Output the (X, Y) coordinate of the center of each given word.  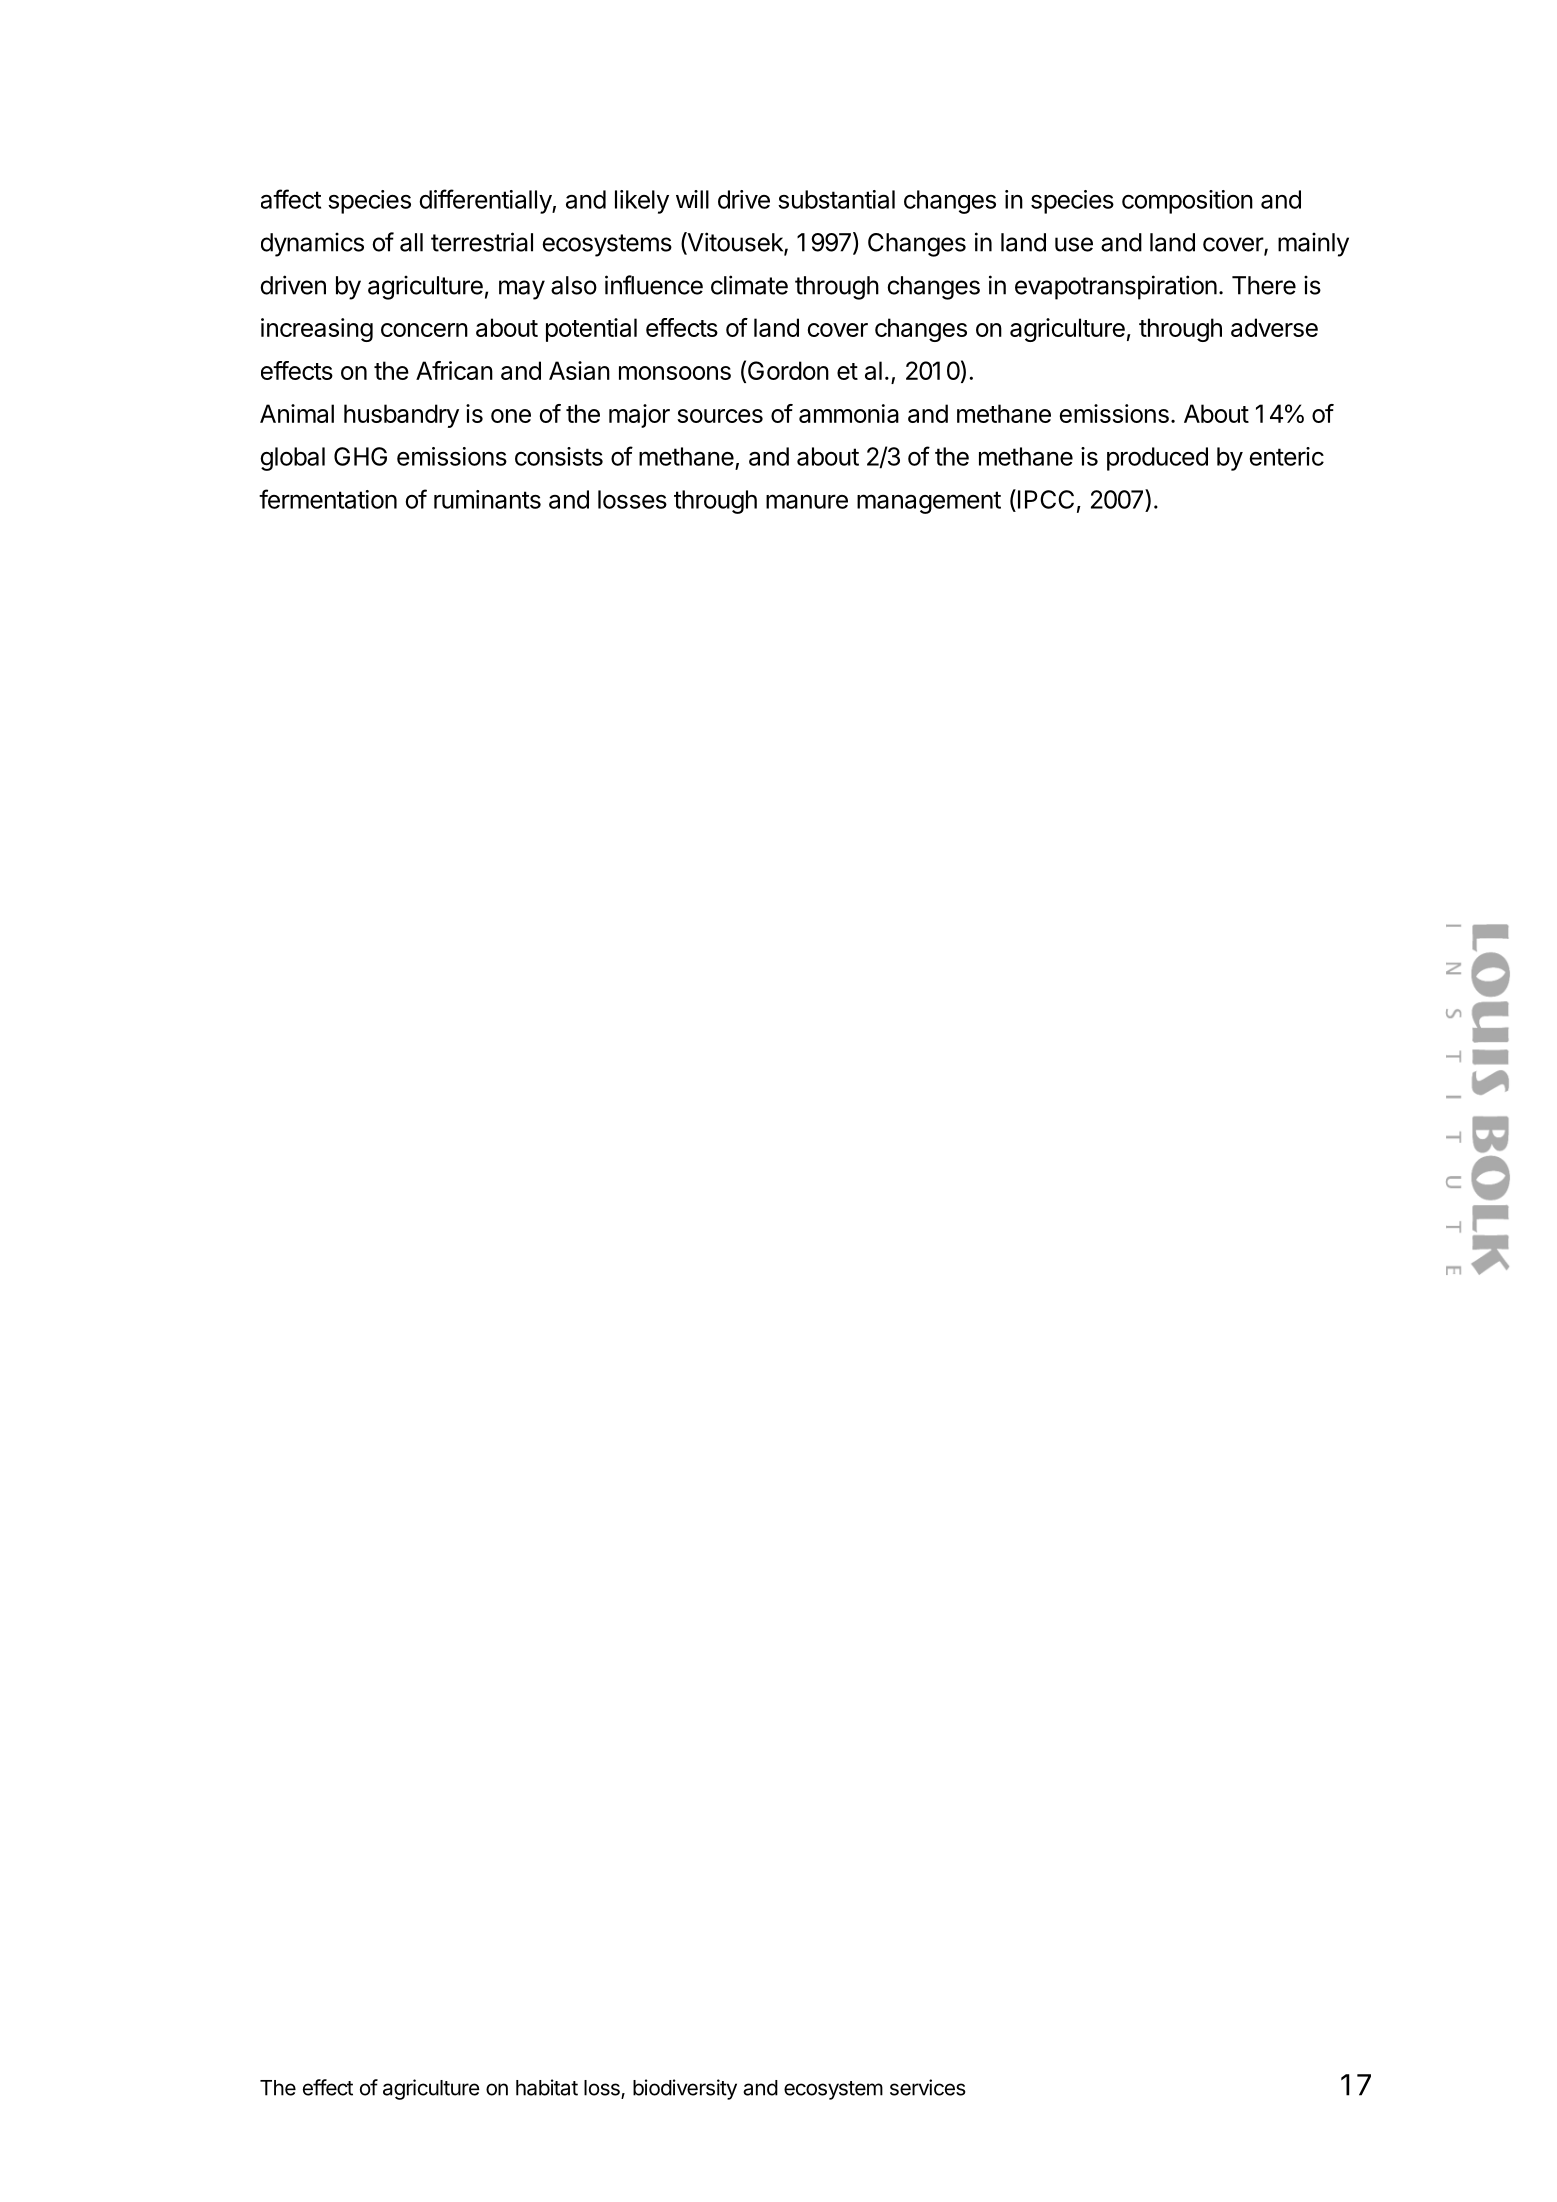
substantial (836, 199)
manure (807, 501)
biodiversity (685, 2089)
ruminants (487, 499)
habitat (547, 2087)
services (928, 2087)
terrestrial (482, 242)
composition (1187, 202)
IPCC (1046, 499)
